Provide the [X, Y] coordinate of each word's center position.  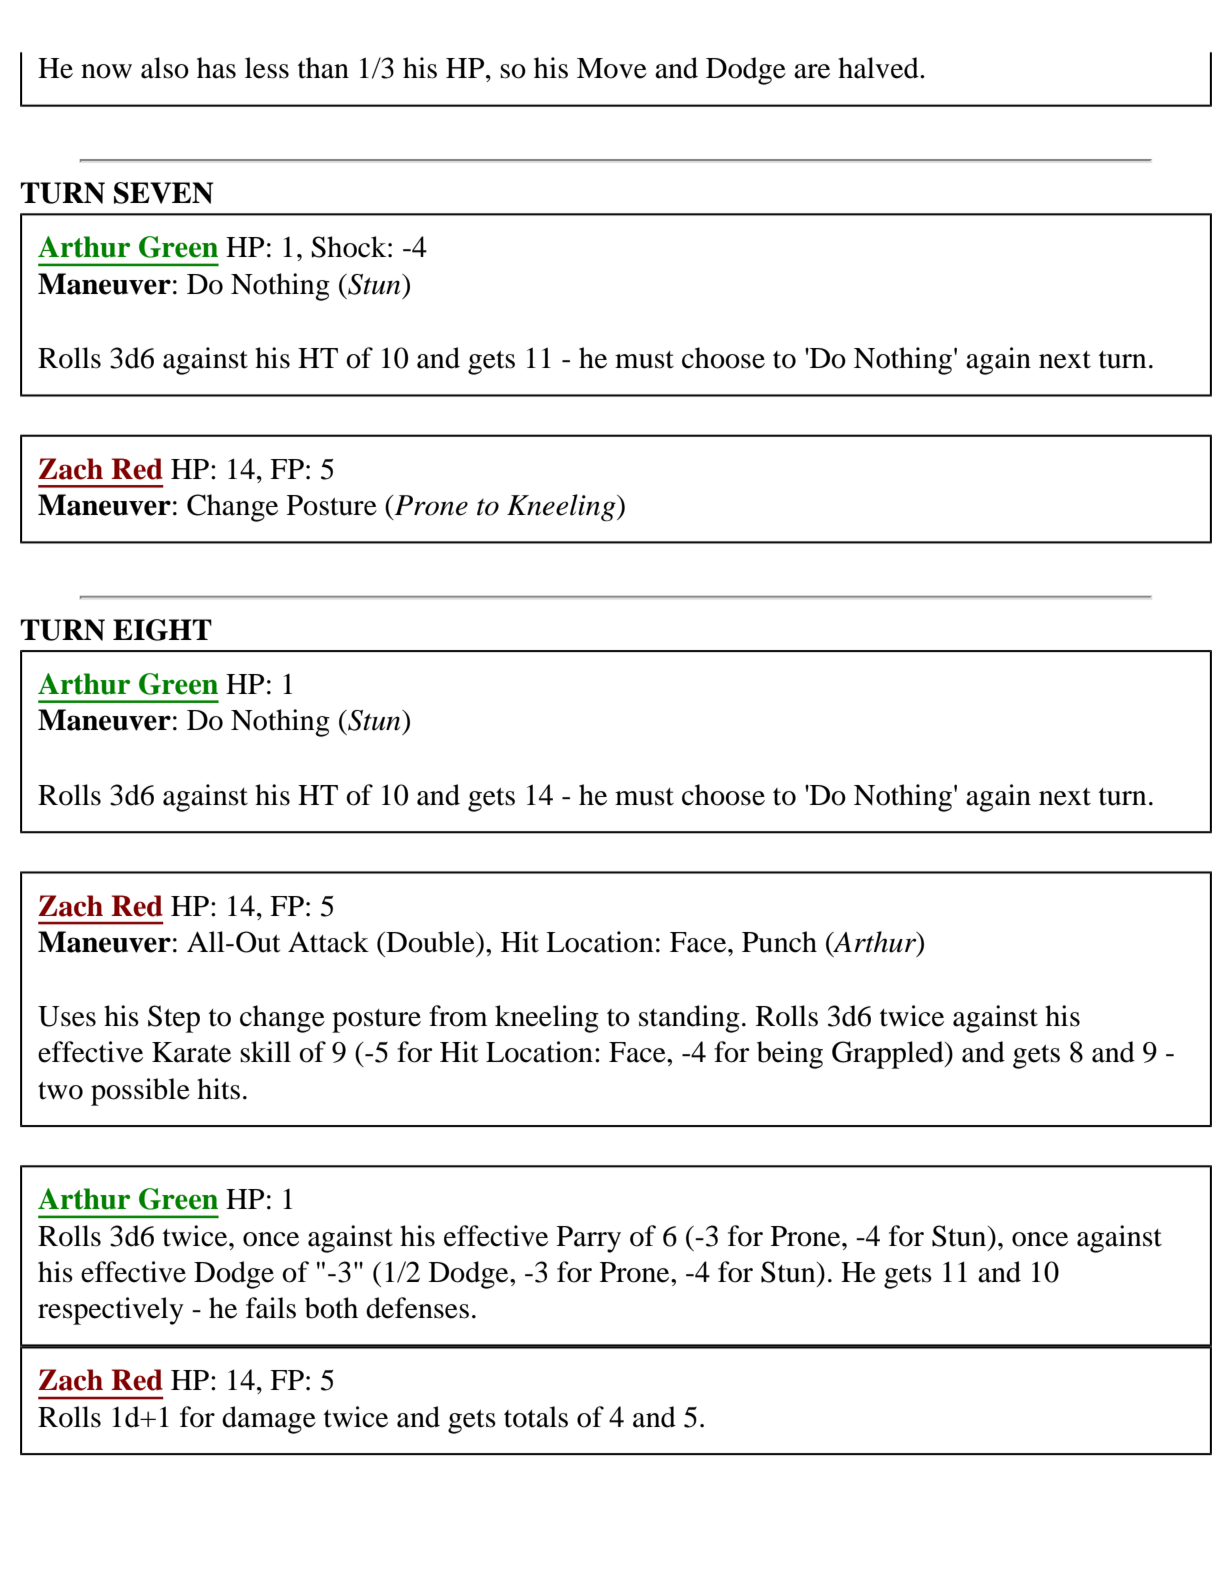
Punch [779, 942]
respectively [111, 1311]
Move [612, 68]
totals [536, 1417]
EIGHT [162, 630]
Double [430, 942]
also [165, 68]
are [812, 71]
